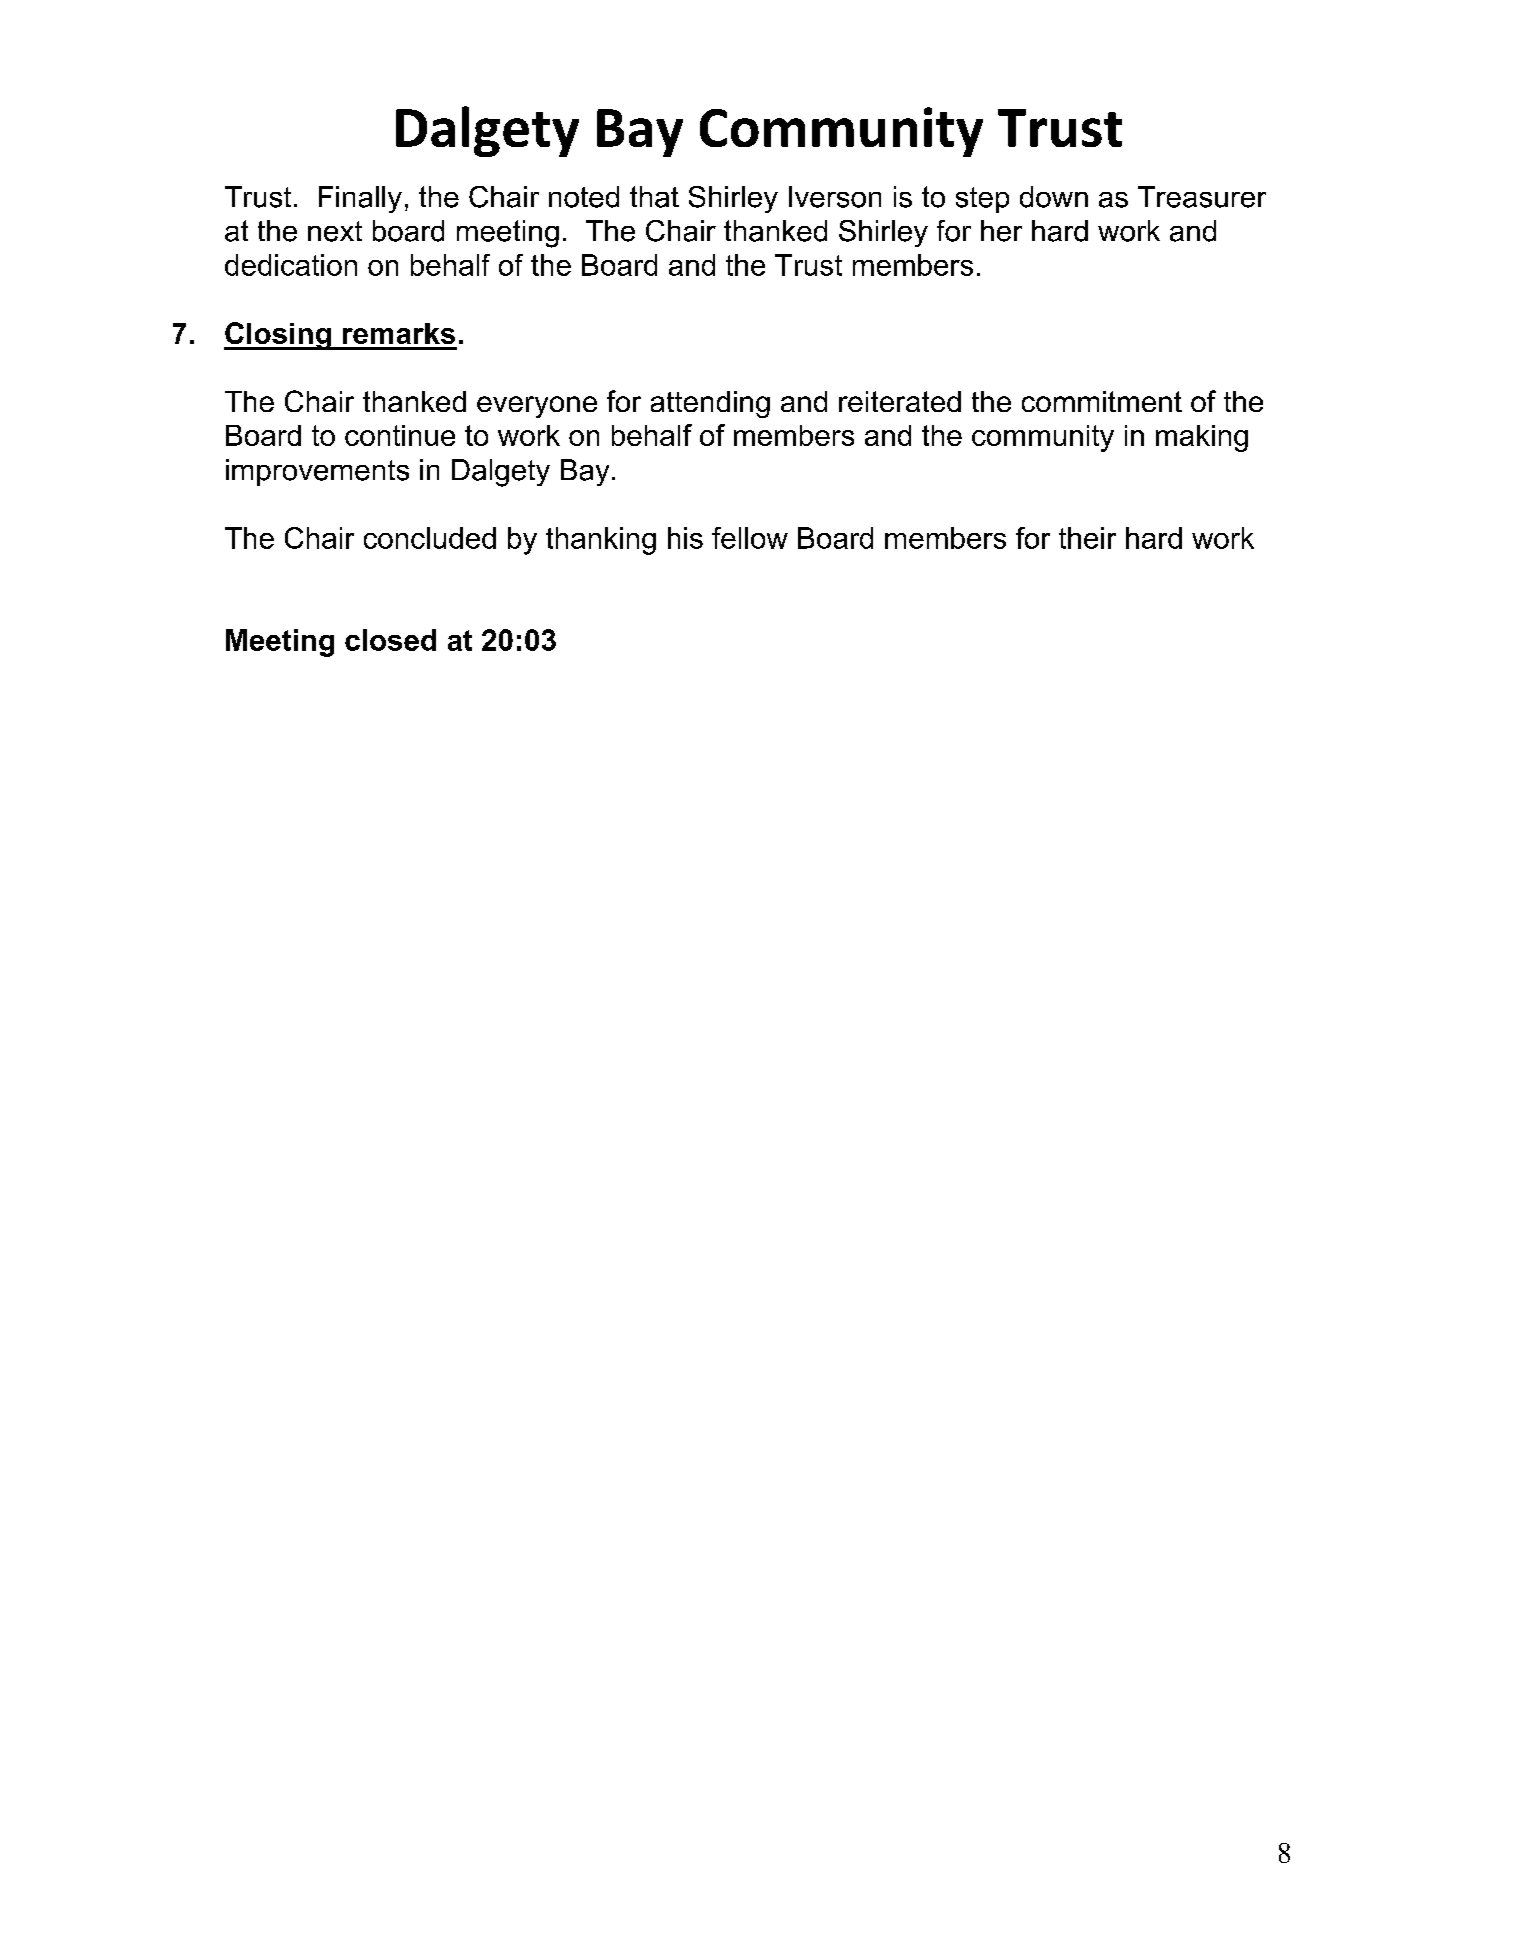 This image has height=1958, width=1513. What do you see at coordinates (750, 538) in the image?
I see `fellow` at bounding box center [750, 538].
